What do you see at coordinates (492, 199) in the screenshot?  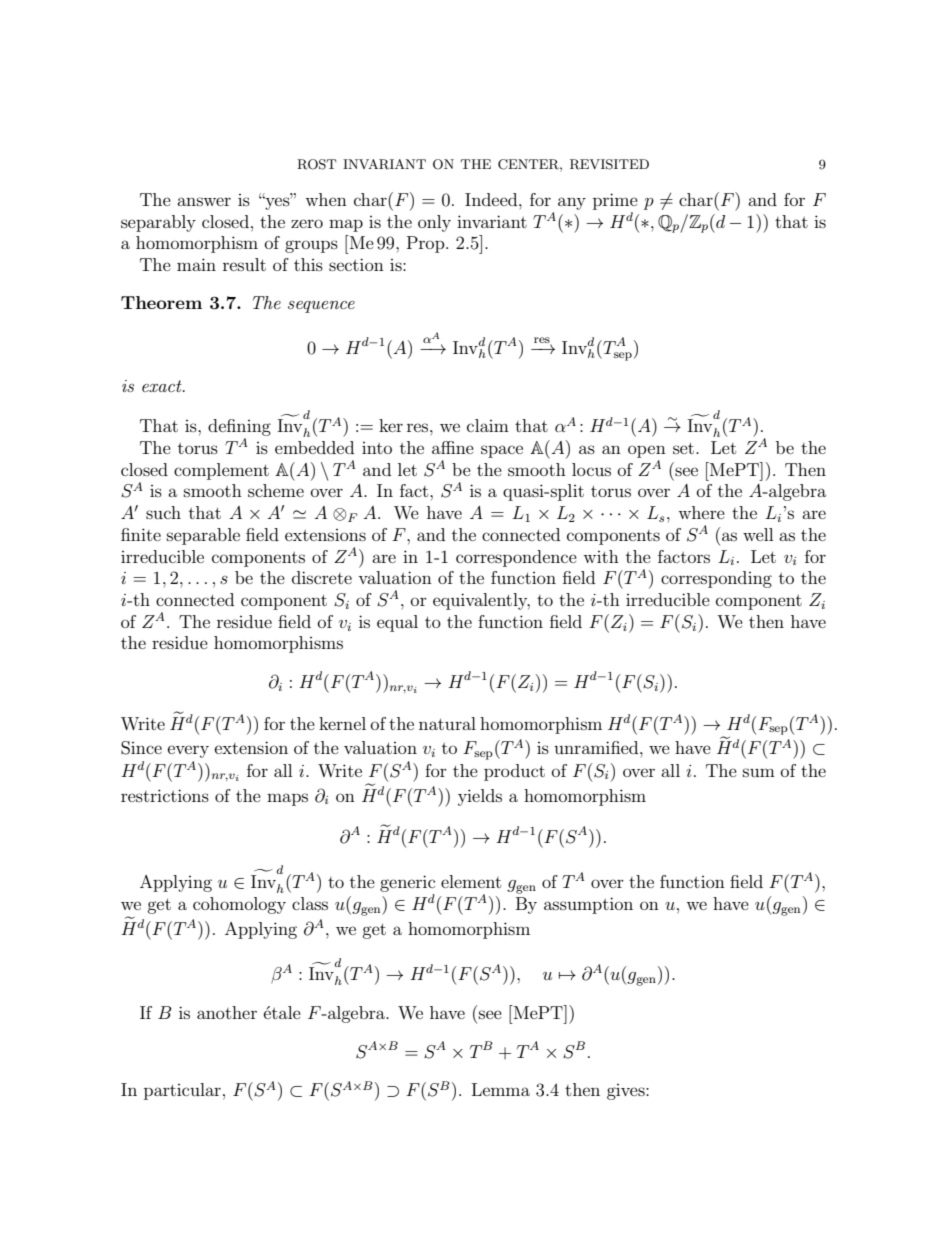 I see `Indeed` at bounding box center [492, 199].
